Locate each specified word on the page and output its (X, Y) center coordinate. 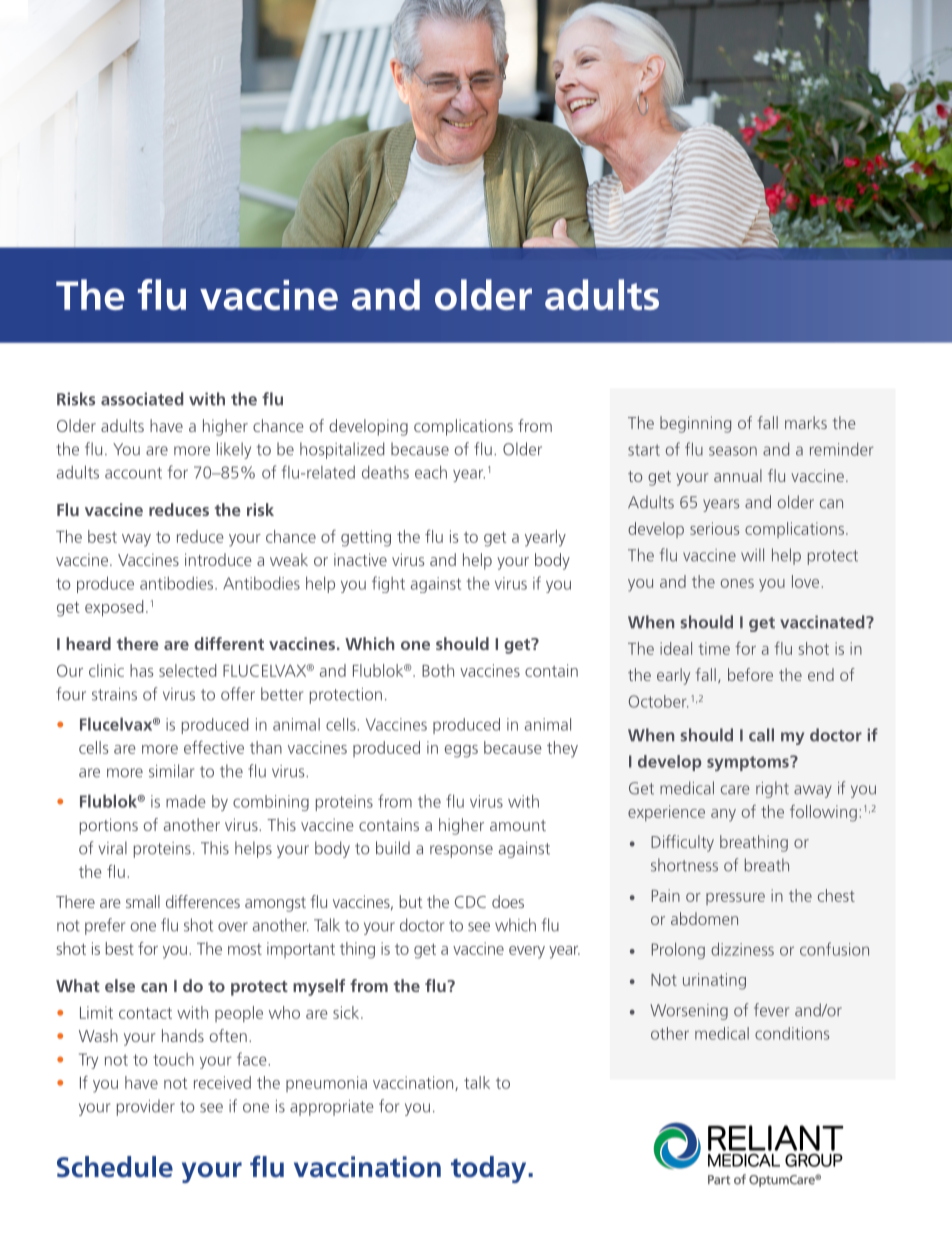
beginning (695, 424)
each (431, 472)
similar (171, 771)
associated (142, 399)
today (490, 1169)
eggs (461, 751)
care (735, 790)
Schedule (115, 1167)
